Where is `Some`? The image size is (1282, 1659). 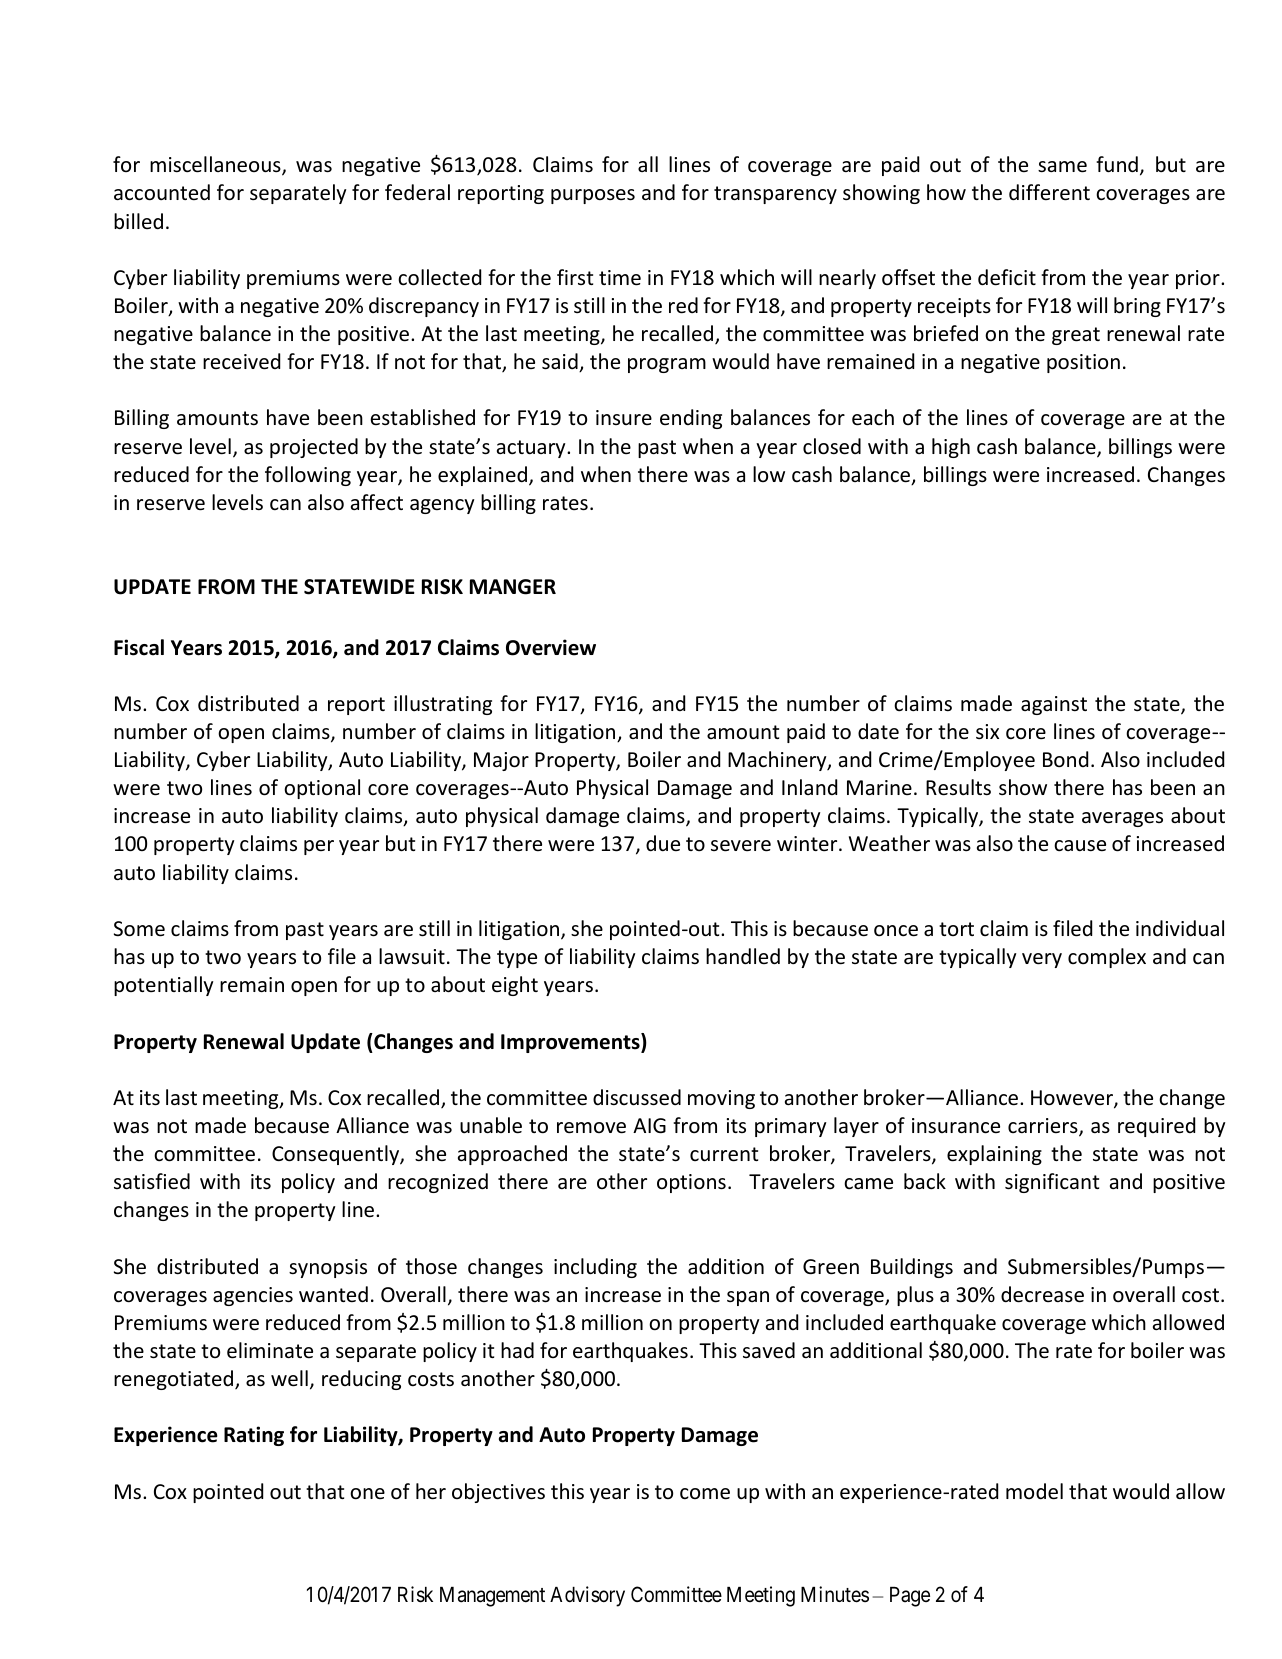
Some is located at coordinates (139, 929).
